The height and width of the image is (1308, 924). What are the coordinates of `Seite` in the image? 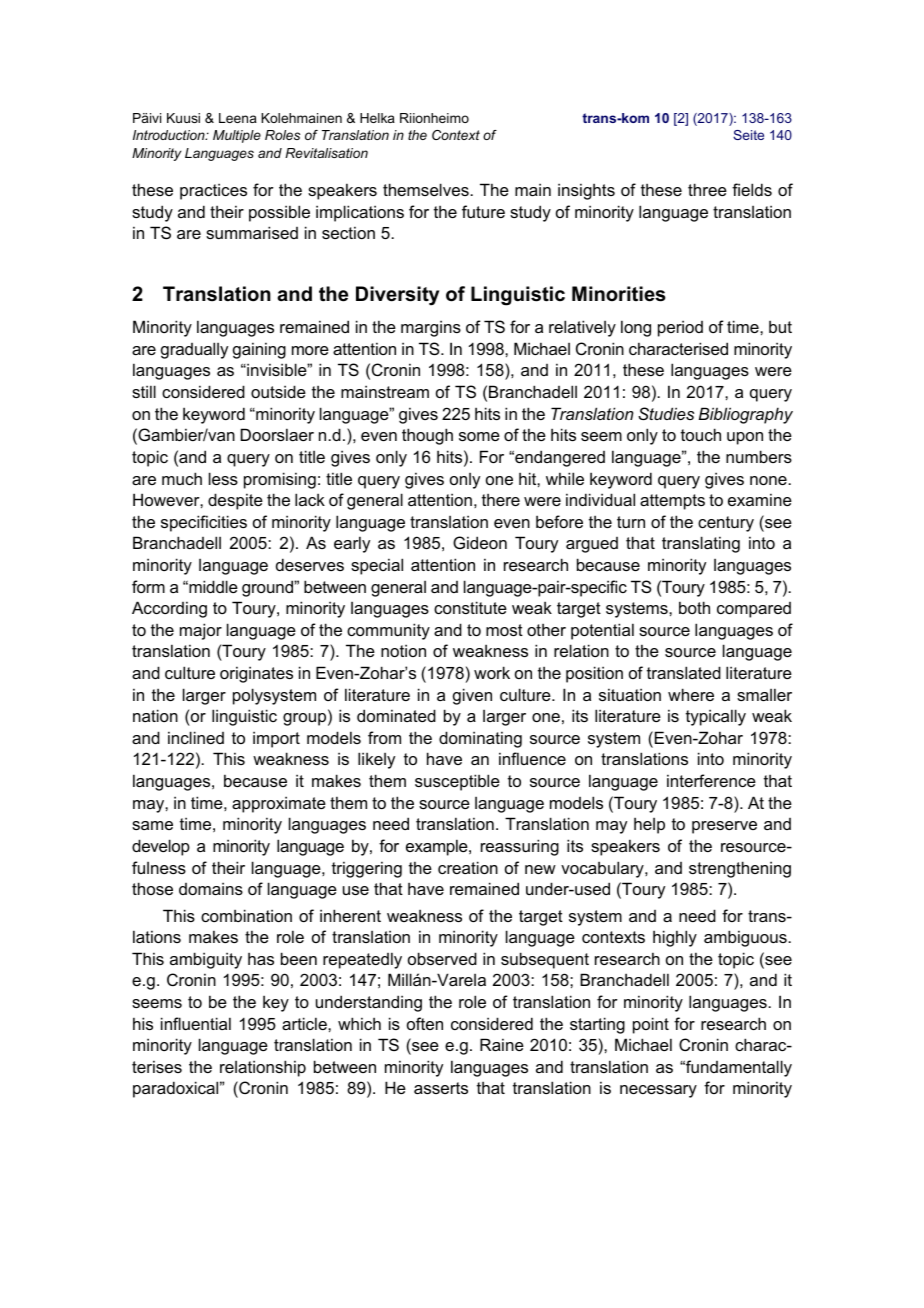 It's located at (748, 135).
